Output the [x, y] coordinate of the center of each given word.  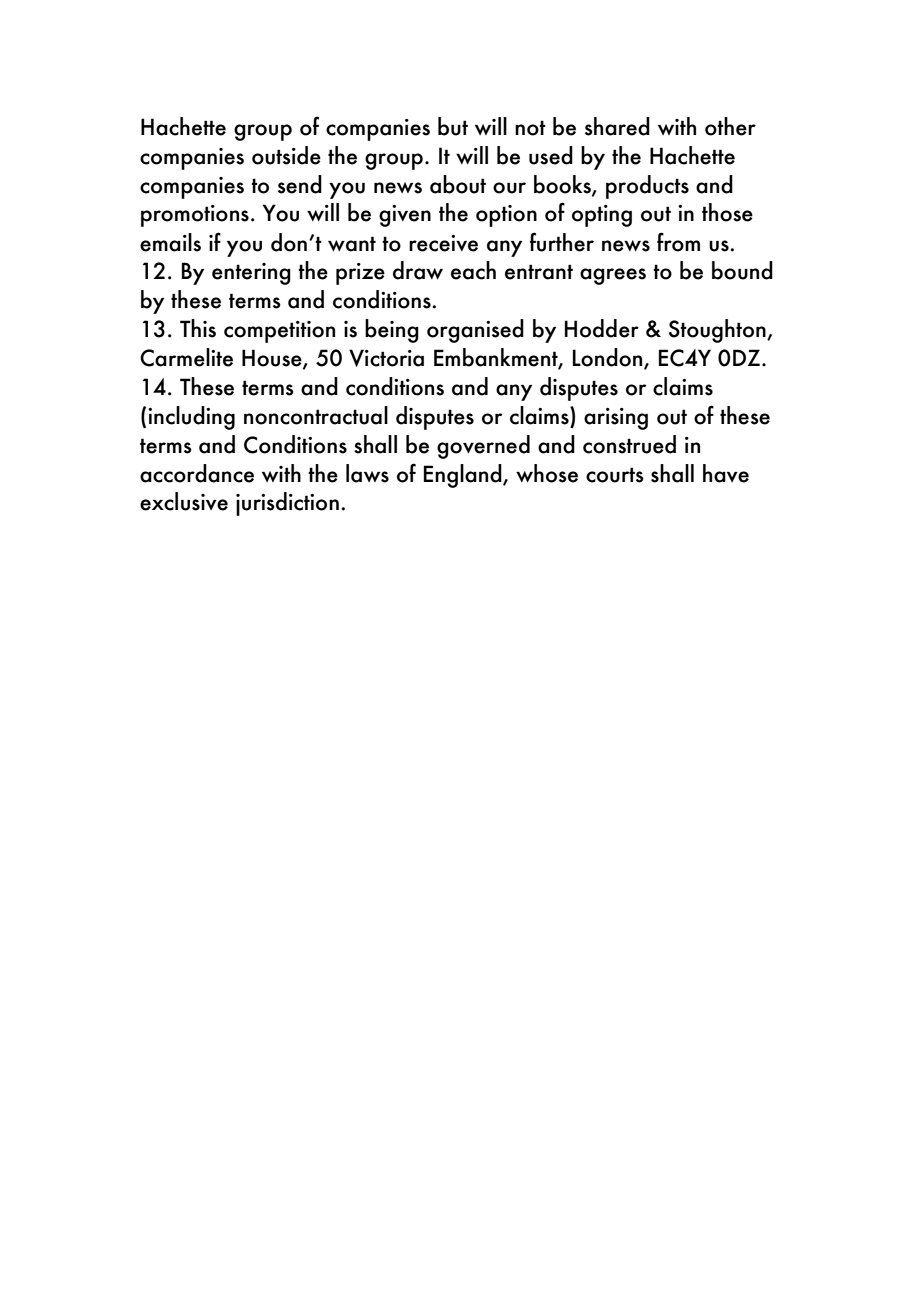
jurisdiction [287, 504]
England [464, 476]
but [453, 126]
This [198, 328]
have [726, 473]
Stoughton [718, 331]
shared [617, 126]
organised [475, 331]
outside [286, 155]
